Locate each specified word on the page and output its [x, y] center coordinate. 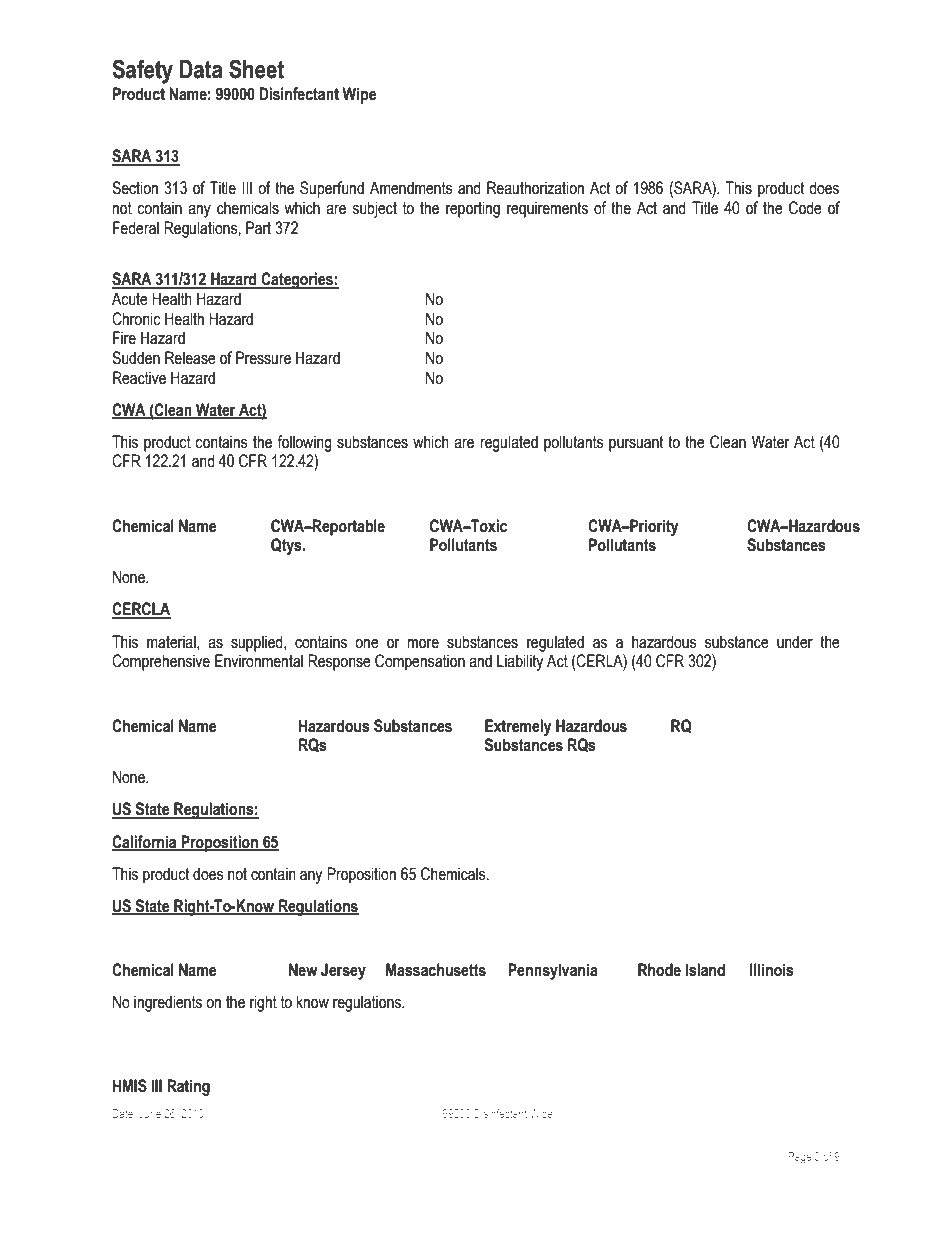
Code [805, 208]
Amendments [411, 188]
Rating [188, 1087]
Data [201, 69]
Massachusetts [436, 970]
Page [799, 1158]
